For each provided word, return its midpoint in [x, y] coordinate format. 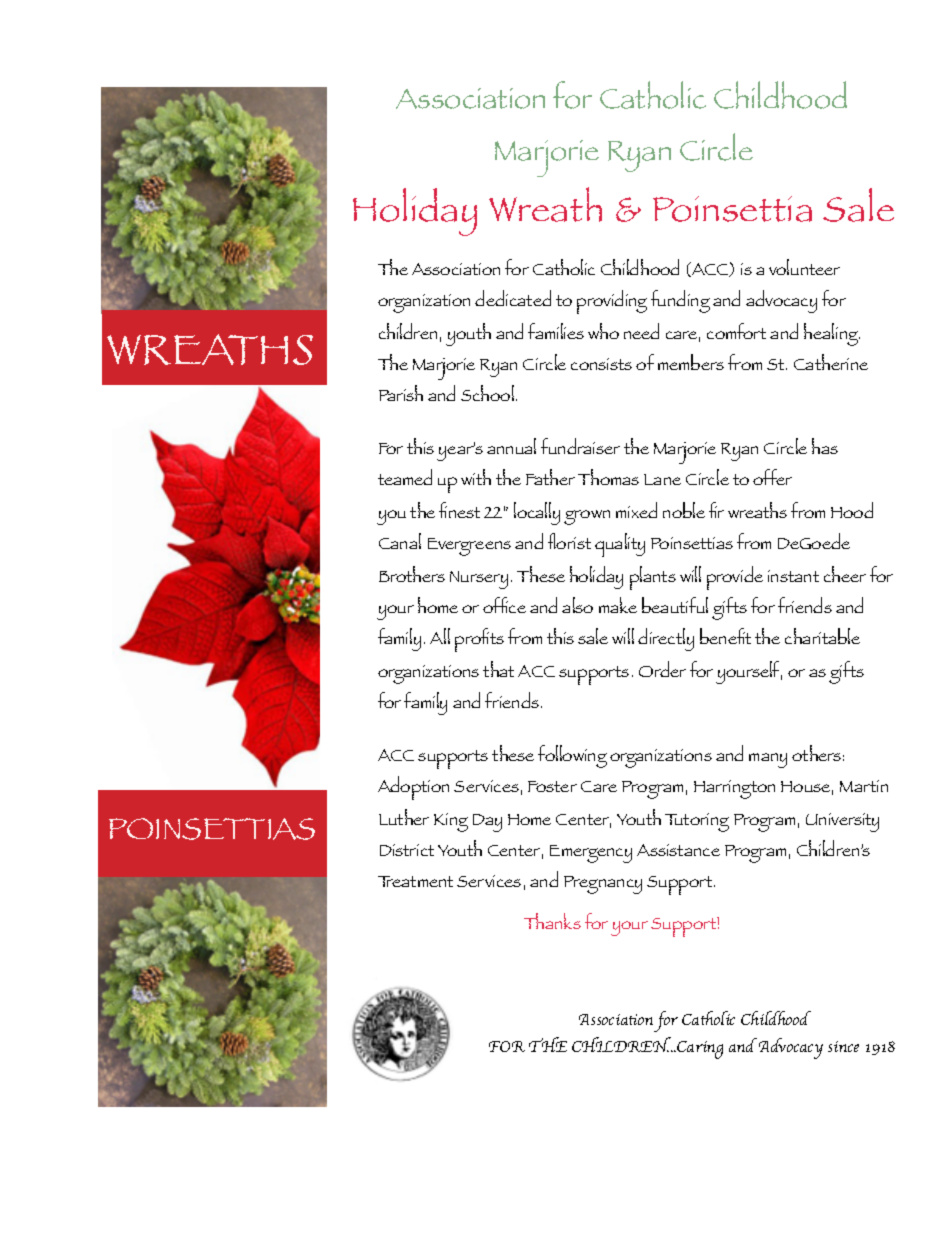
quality [620, 545]
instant [793, 576]
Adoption [413, 788]
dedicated [513, 298]
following [572, 756]
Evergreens [469, 547]
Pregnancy [603, 885]
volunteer [804, 267]
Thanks [552, 921]
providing [612, 302]
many [768, 760]
